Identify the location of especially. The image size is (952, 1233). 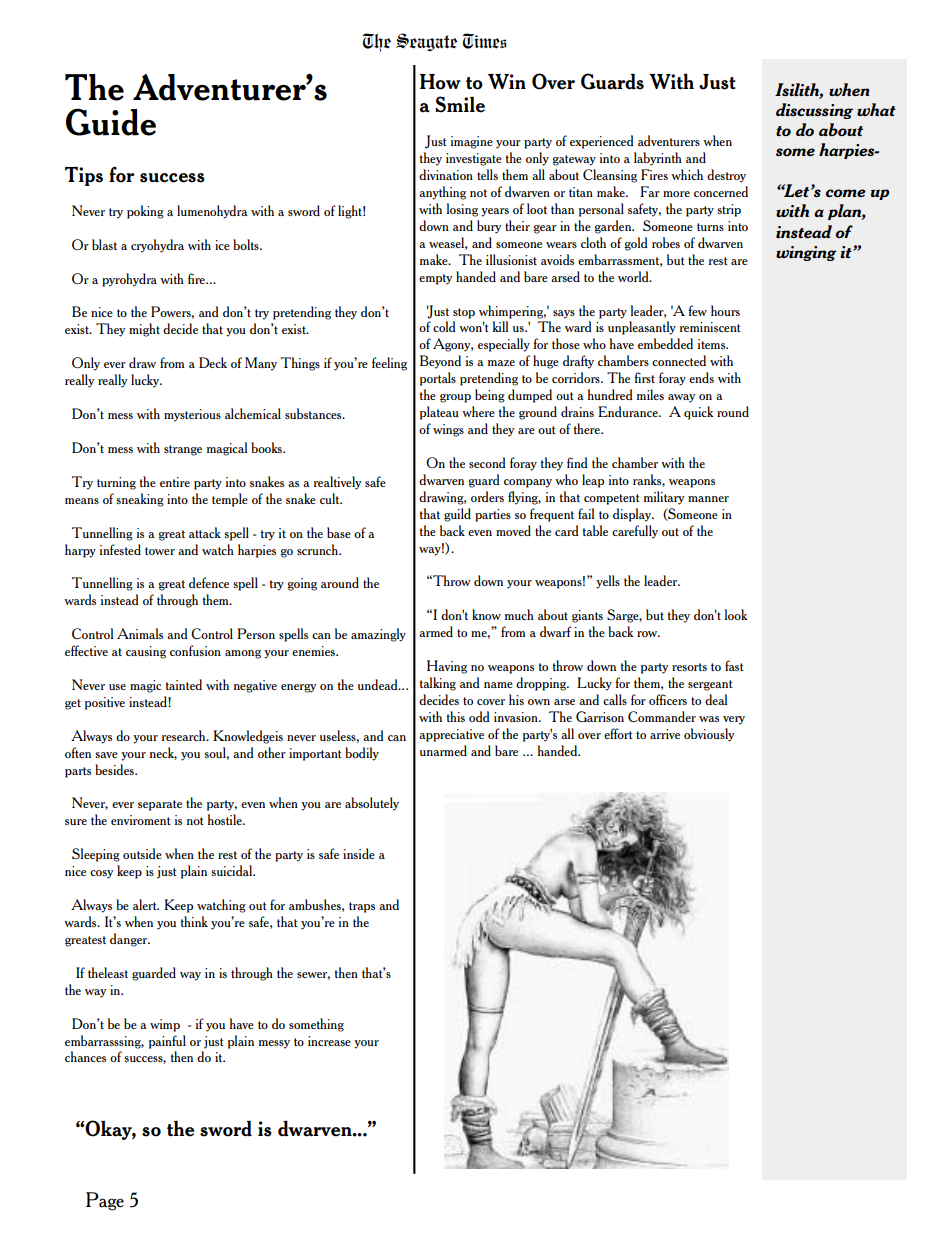
(504, 345).
